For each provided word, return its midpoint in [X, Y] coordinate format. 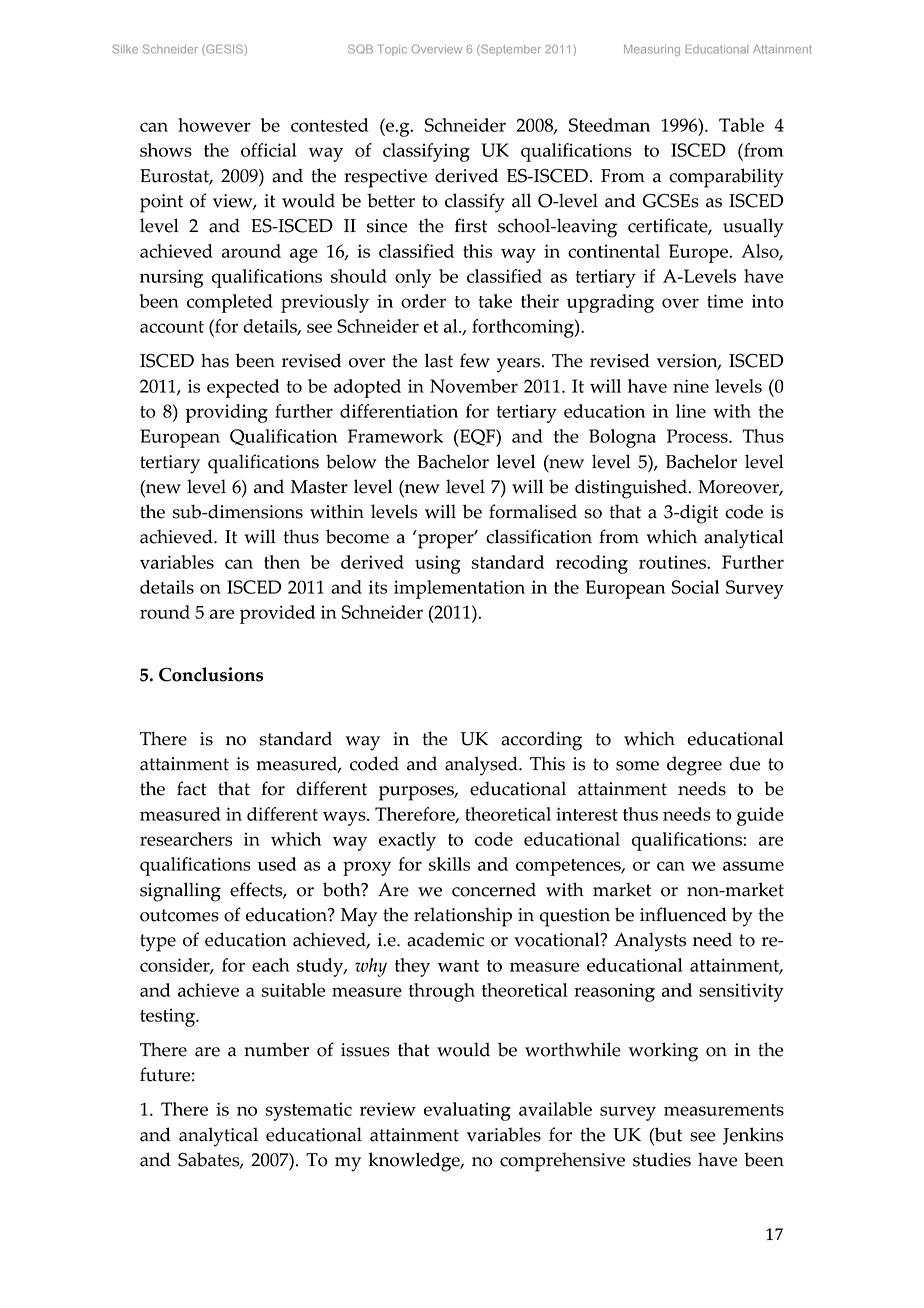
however [214, 125]
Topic [392, 50]
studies [662, 1159]
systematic [309, 1111]
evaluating [467, 1111]
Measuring [652, 50]
